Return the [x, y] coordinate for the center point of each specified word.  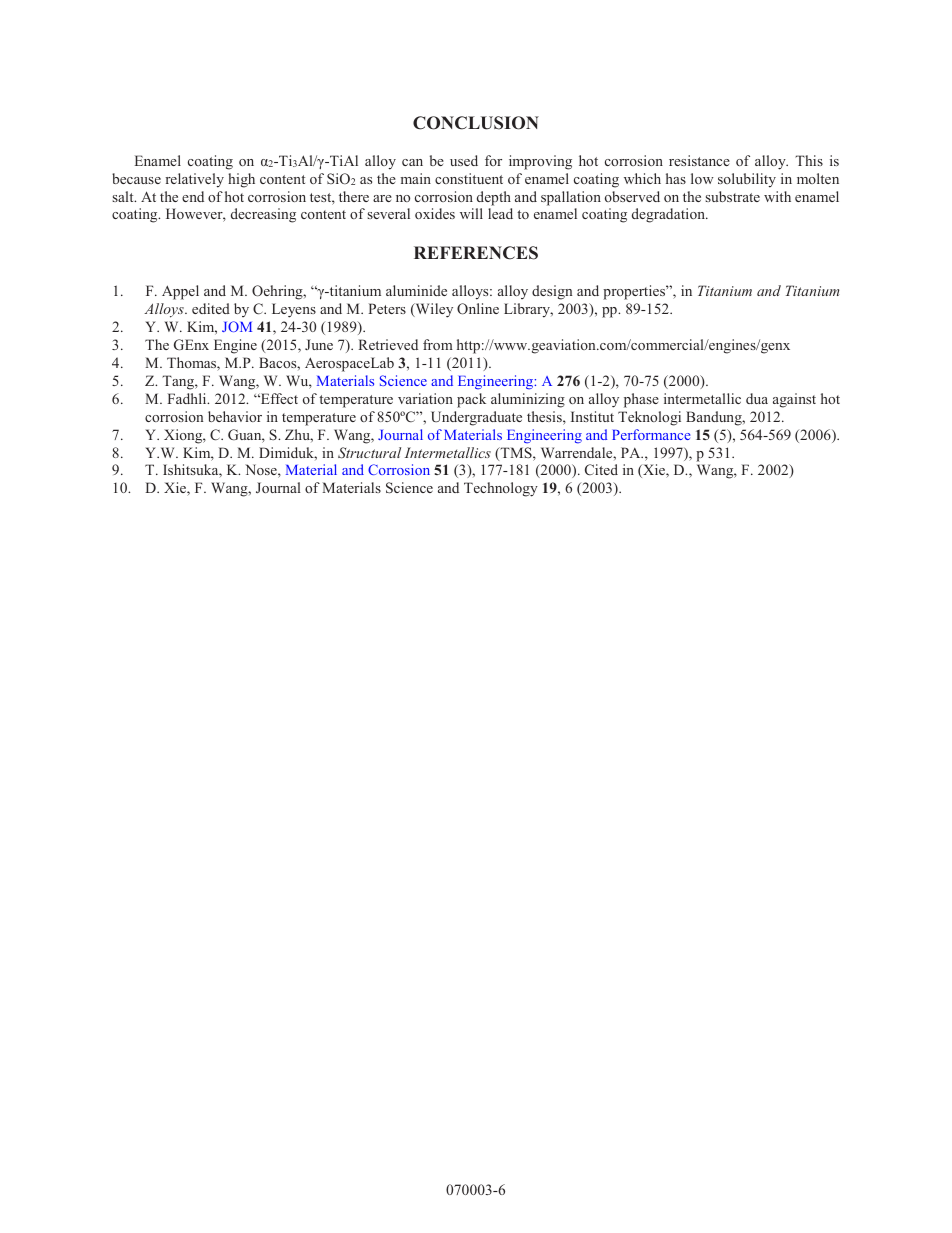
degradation [669, 215]
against [794, 400]
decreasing [263, 215]
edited [211, 308]
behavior [235, 416]
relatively [195, 180]
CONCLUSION [476, 123]
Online [478, 309]
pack [471, 400]
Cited [601, 469]
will [471, 213]
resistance [699, 160]
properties [635, 292]
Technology [501, 489]
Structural [369, 453]
